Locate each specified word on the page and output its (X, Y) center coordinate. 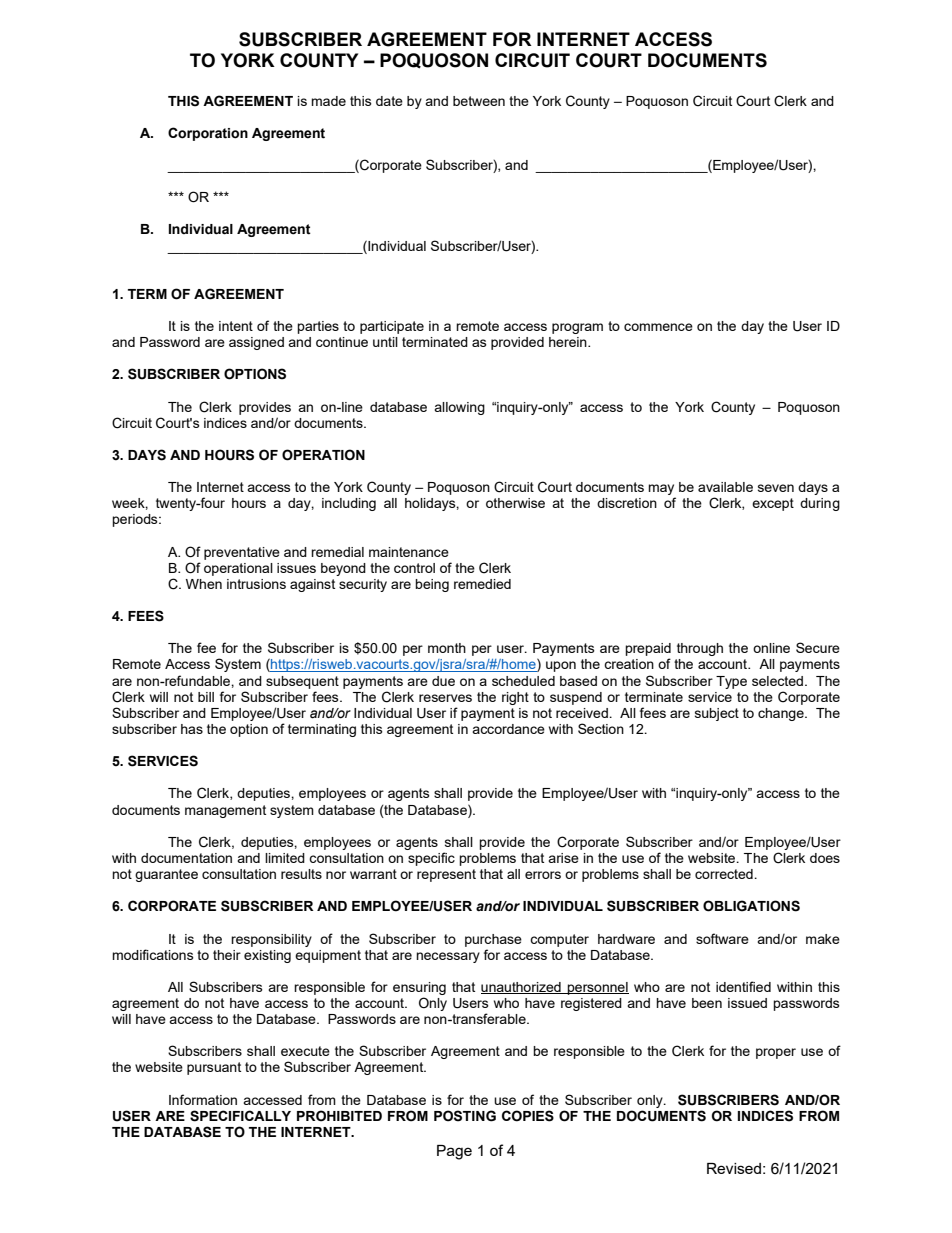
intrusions (256, 584)
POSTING (465, 1116)
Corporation (208, 134)
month (447, 648)
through (700, 649)
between (479, 101)
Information (203, 1099)
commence (658, 327)
